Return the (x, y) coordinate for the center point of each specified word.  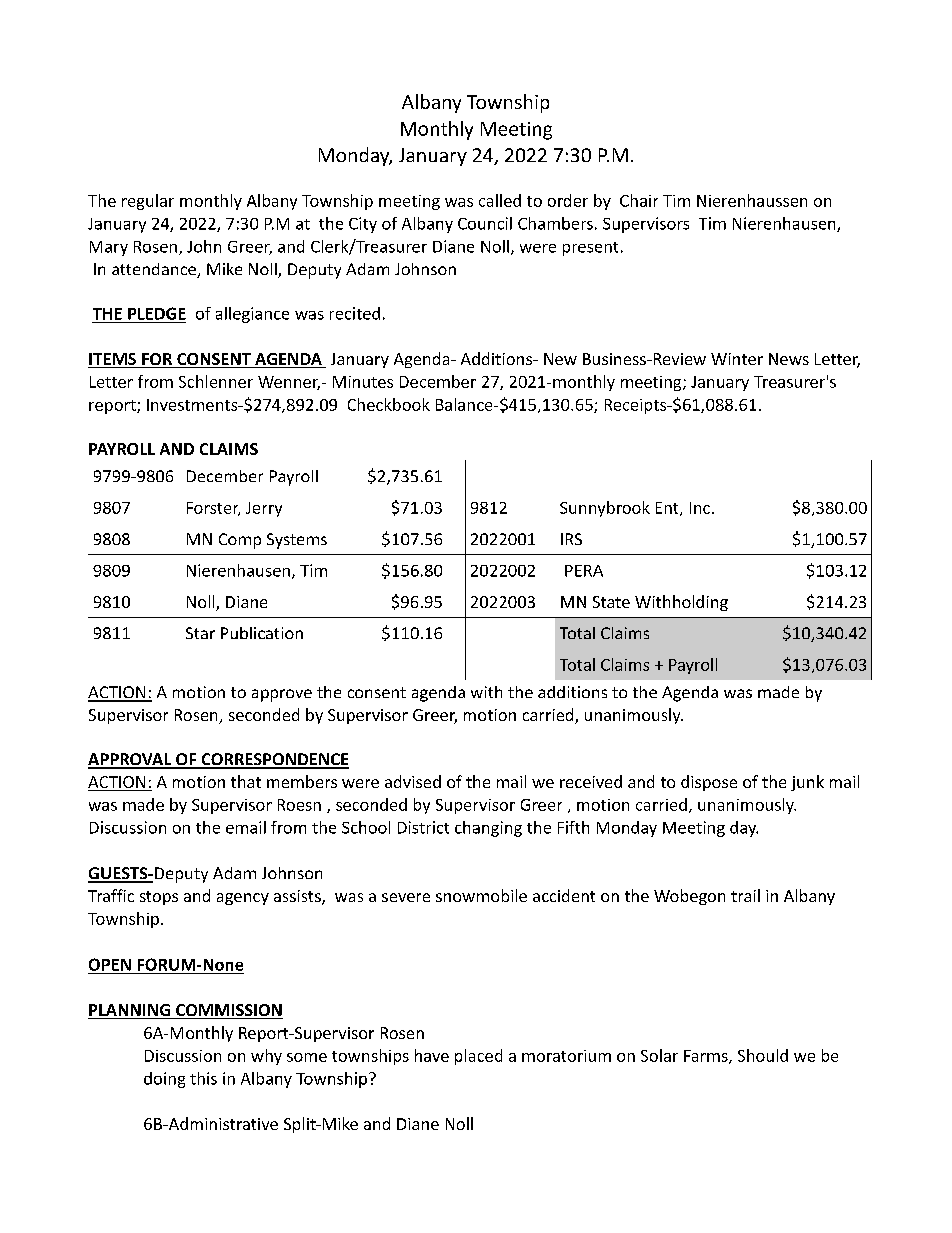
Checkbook (389, 404)
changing (488, 829)
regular (148, 202)
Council (485, 223)
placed (478, 1057)
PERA (584, 571)
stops (159, 898)
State (611, 602)
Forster (213, 509)
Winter (737, 359)
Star (200, 633)
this (203, 1078)
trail (745, 895)
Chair (639, 200)
